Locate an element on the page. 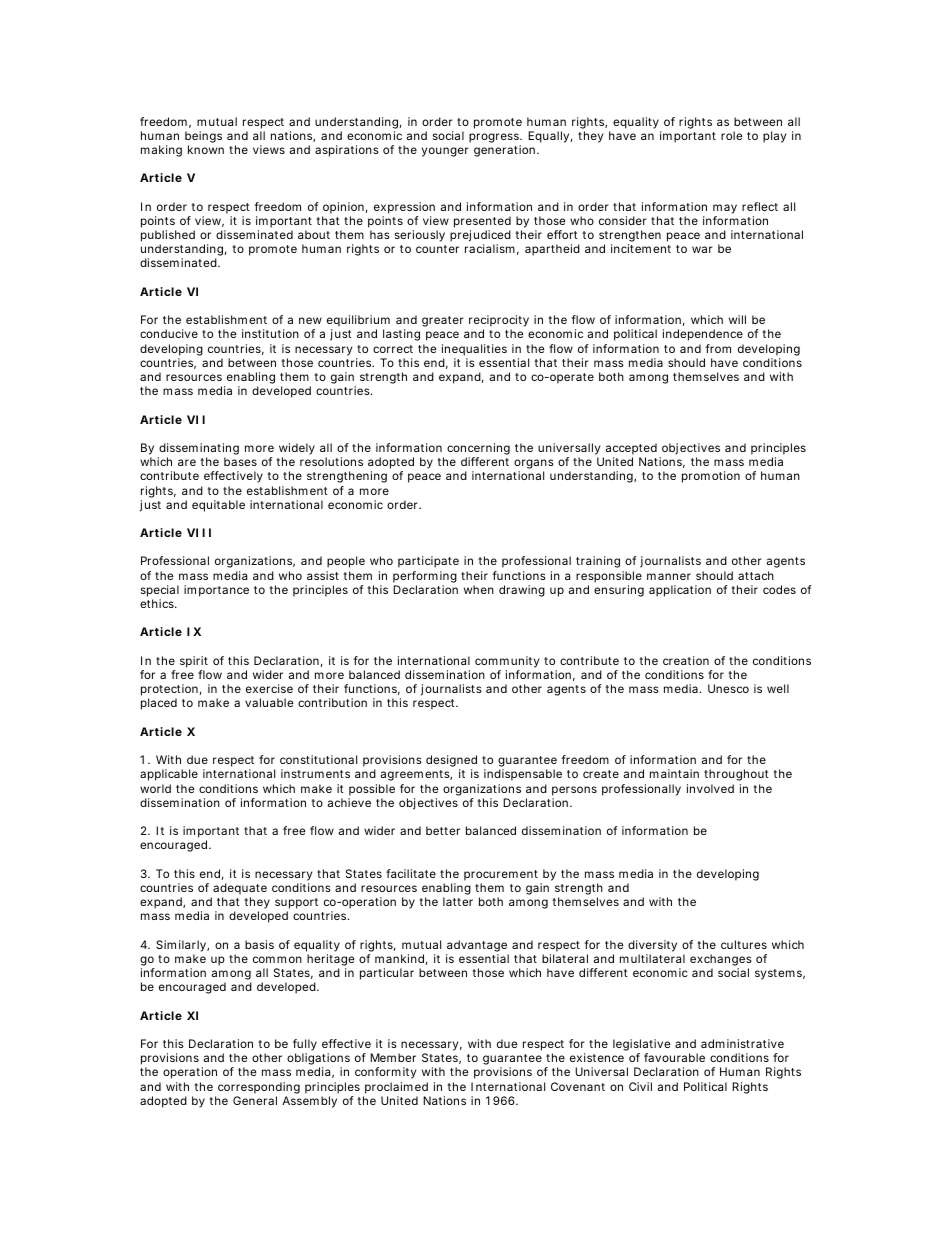  promotion is located at coordinates (711, 477).
